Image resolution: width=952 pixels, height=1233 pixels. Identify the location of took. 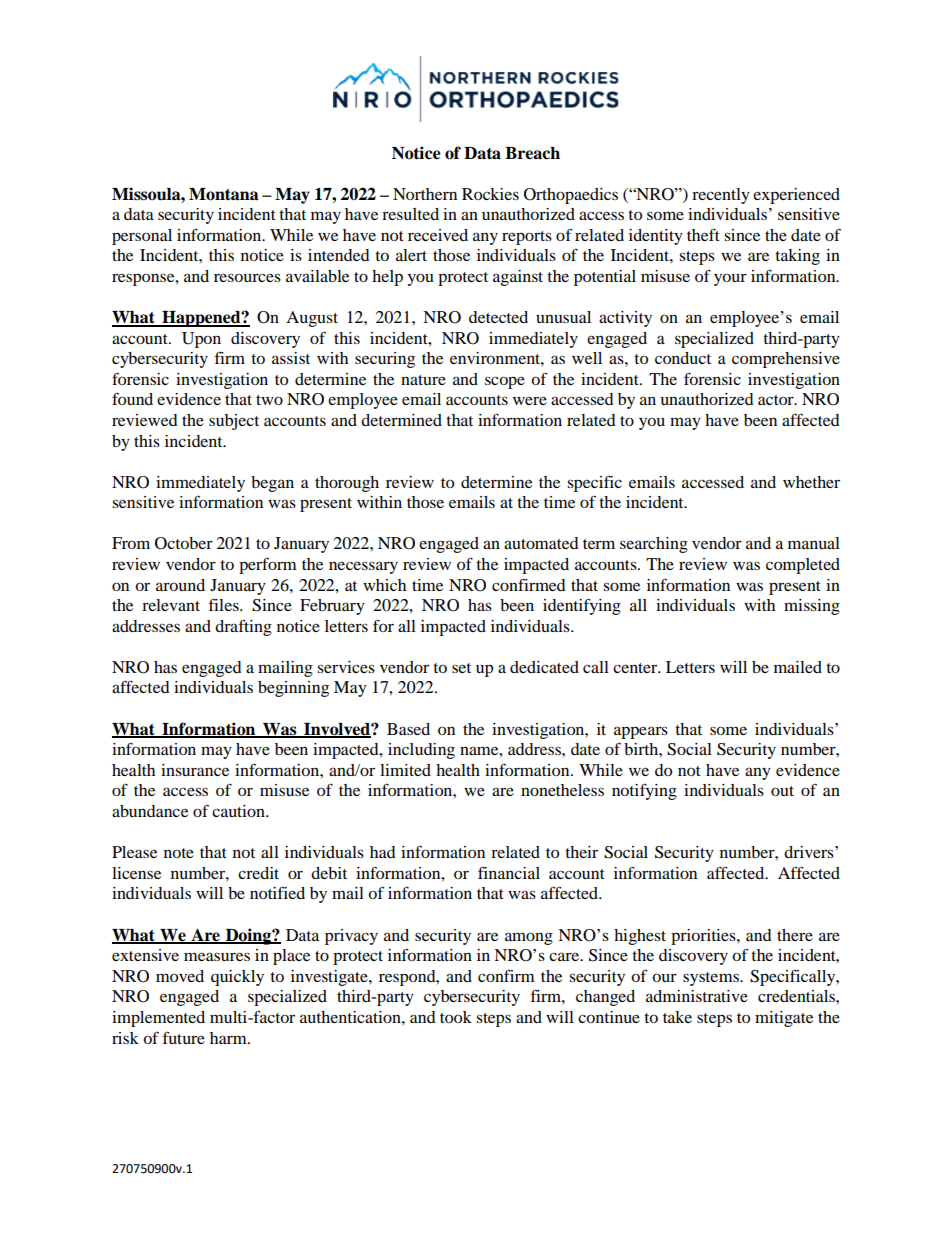
(456, 1017).
